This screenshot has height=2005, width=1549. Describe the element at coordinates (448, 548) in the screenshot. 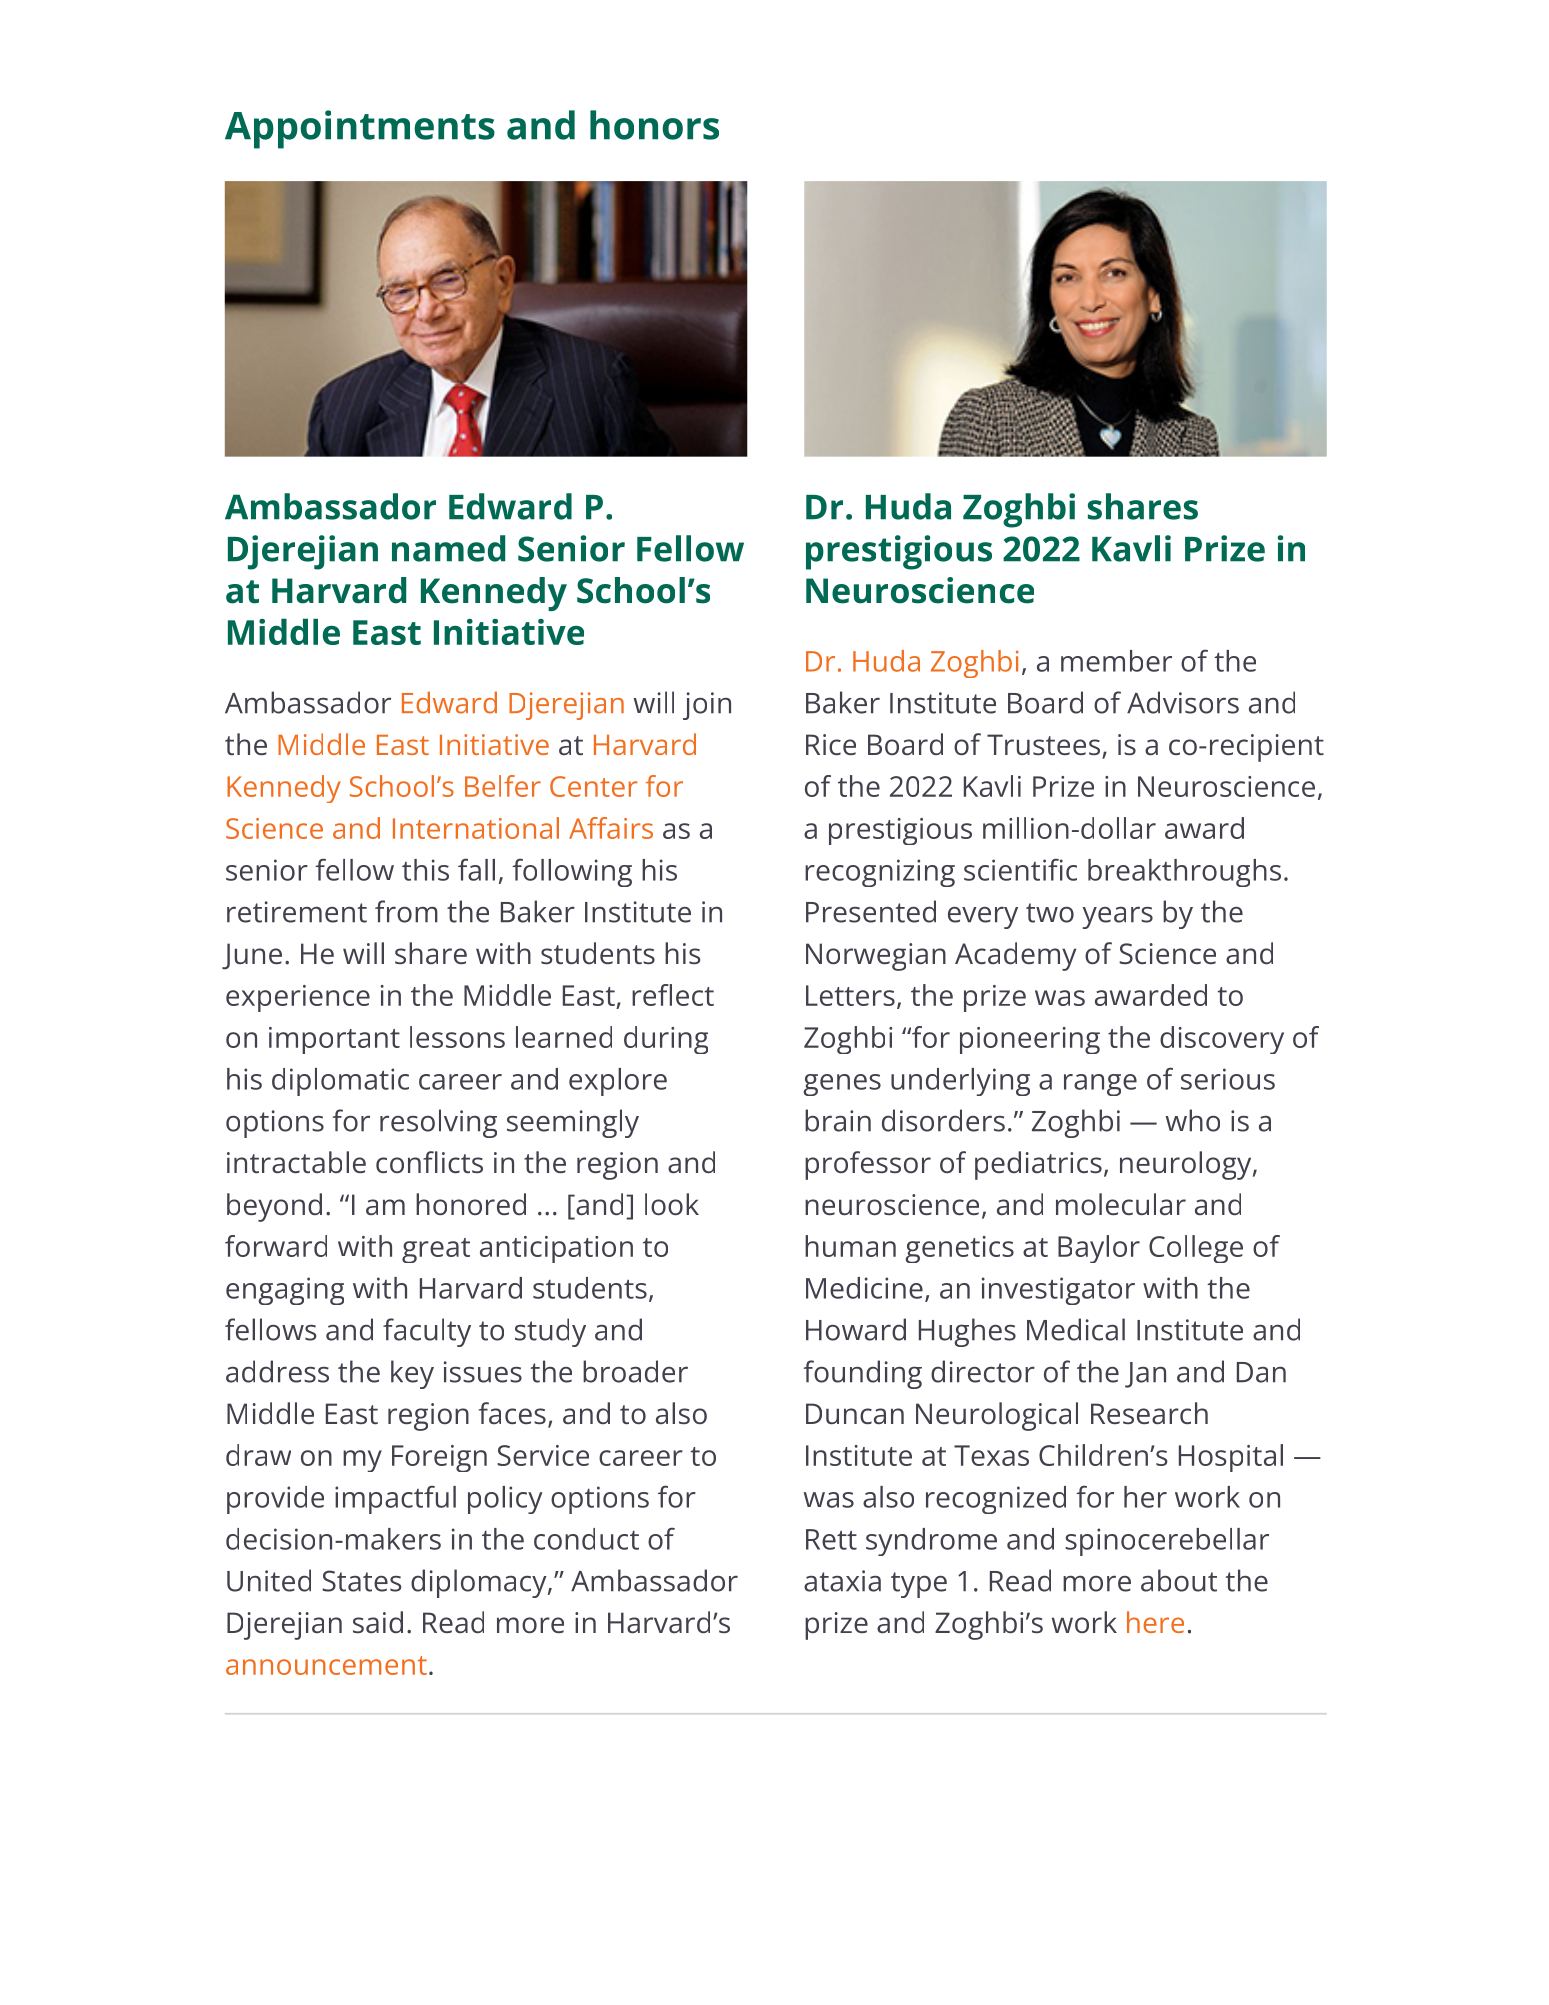

I see `named` at that location.
